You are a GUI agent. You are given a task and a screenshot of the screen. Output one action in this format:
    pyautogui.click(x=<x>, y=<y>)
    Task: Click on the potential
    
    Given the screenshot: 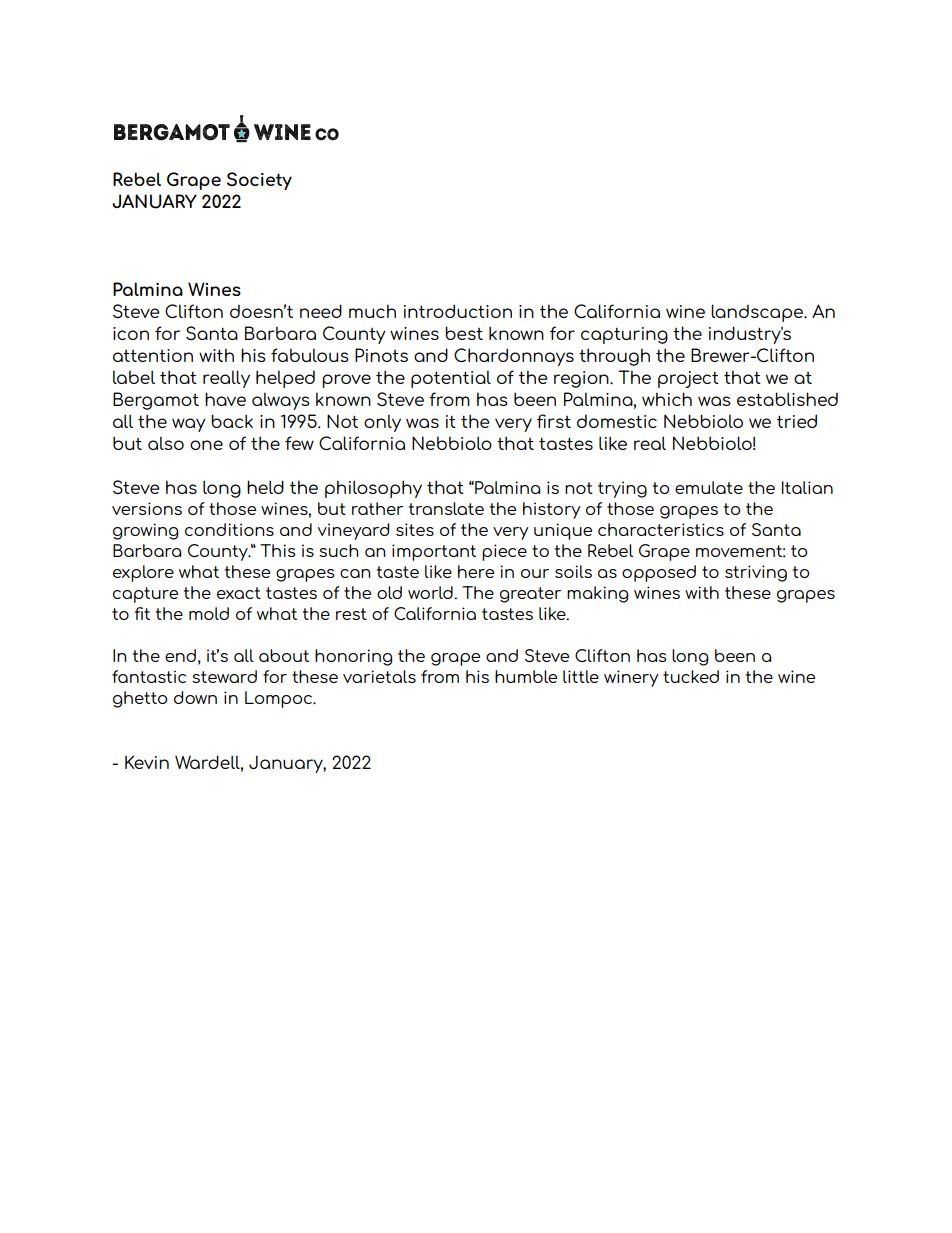 What is the action you would take?
    pyautogui.click(x=451, y=379)
